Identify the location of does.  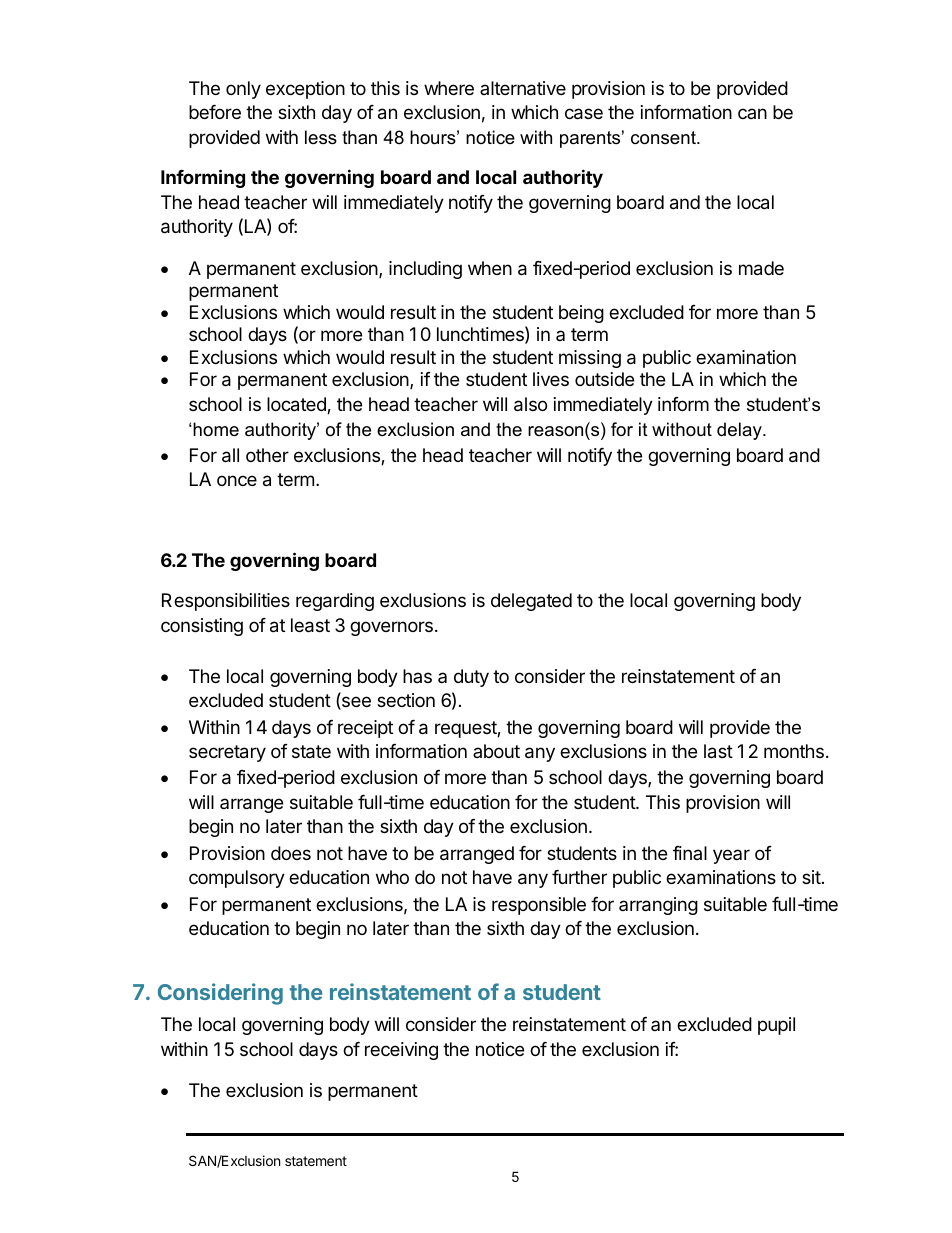
(291, 853).
